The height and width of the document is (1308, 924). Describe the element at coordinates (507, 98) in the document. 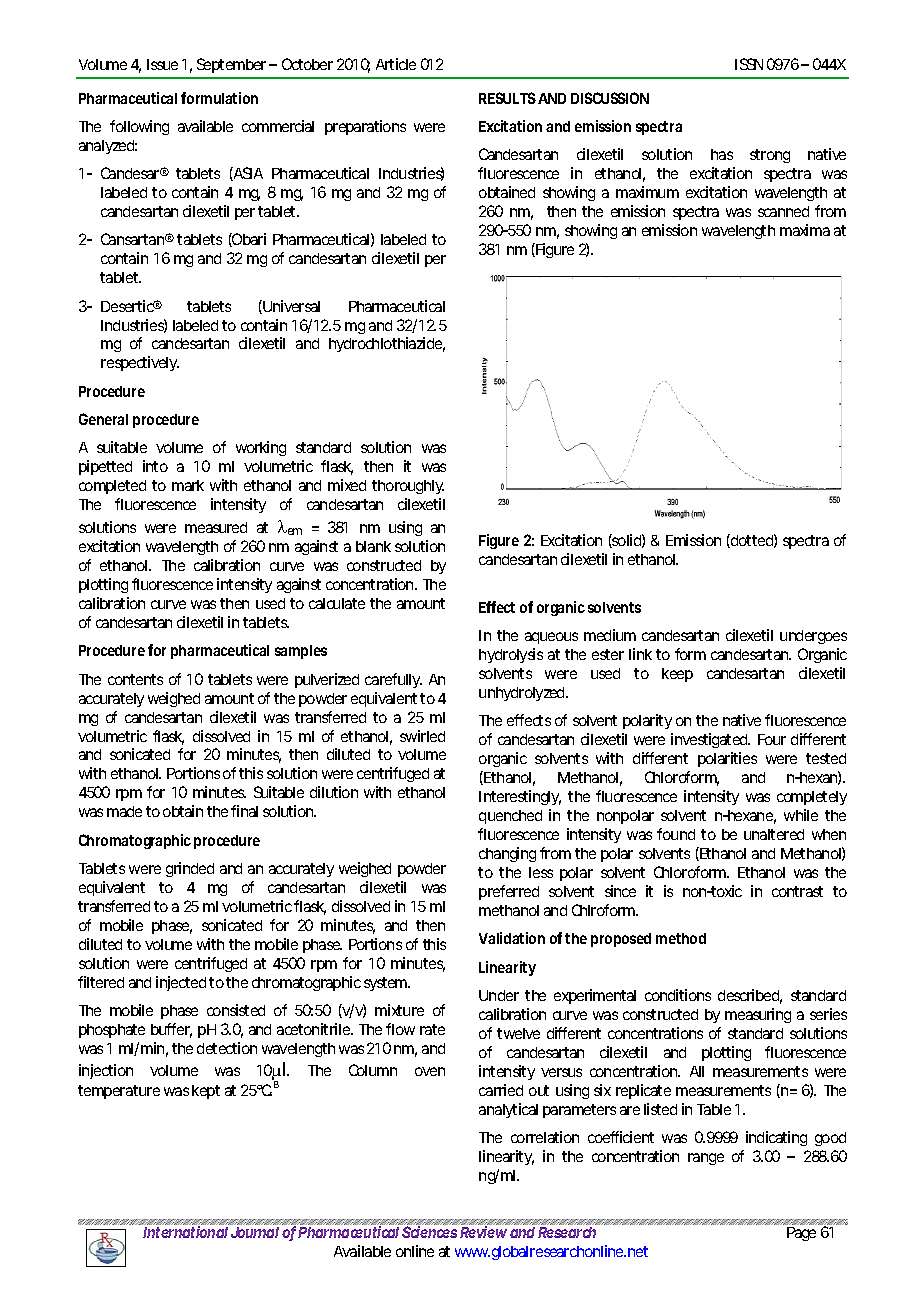

I see `RESULTS` at that location.
